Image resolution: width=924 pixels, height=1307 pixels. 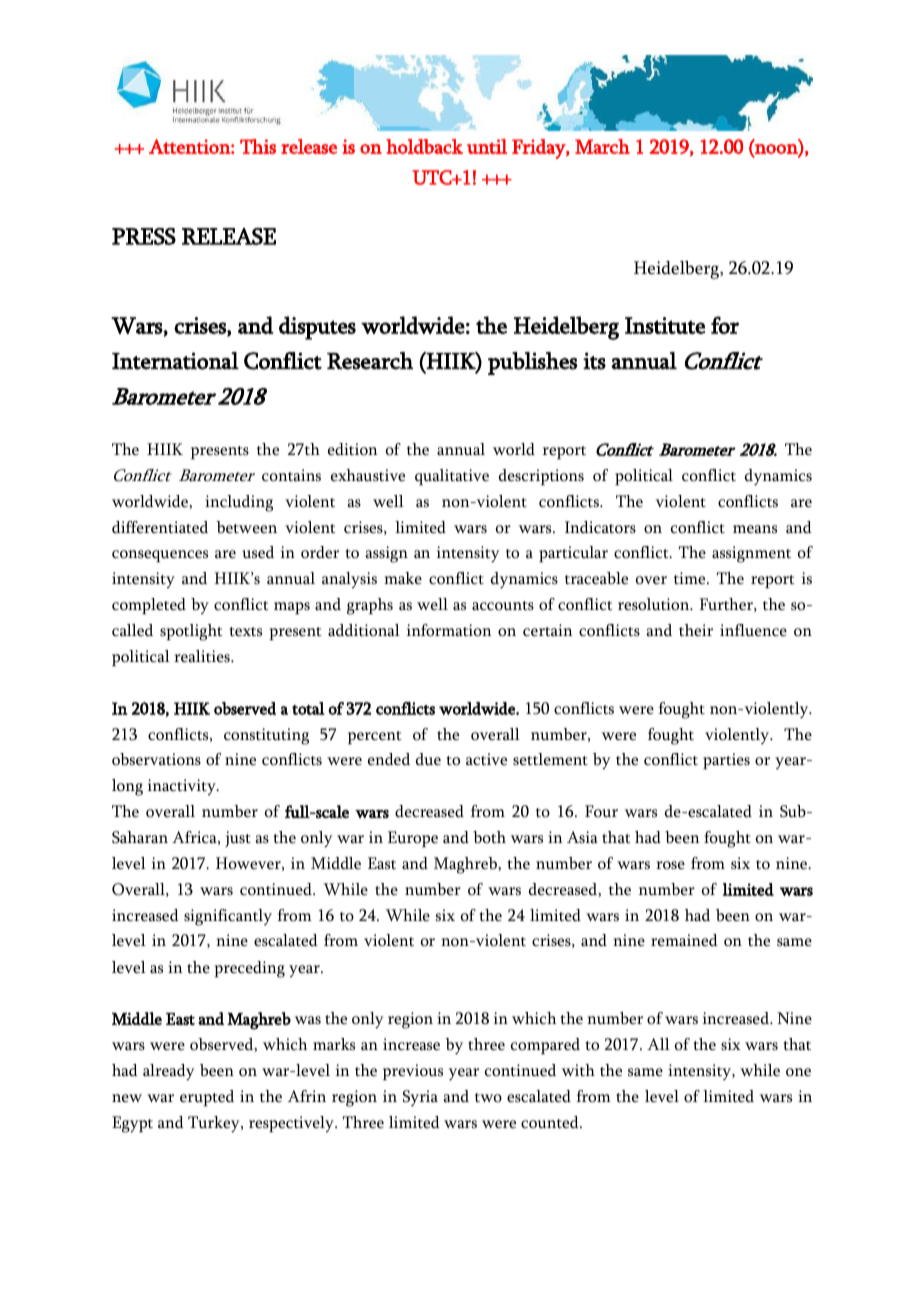 I want to click on information, so click(x=449, y=630).
